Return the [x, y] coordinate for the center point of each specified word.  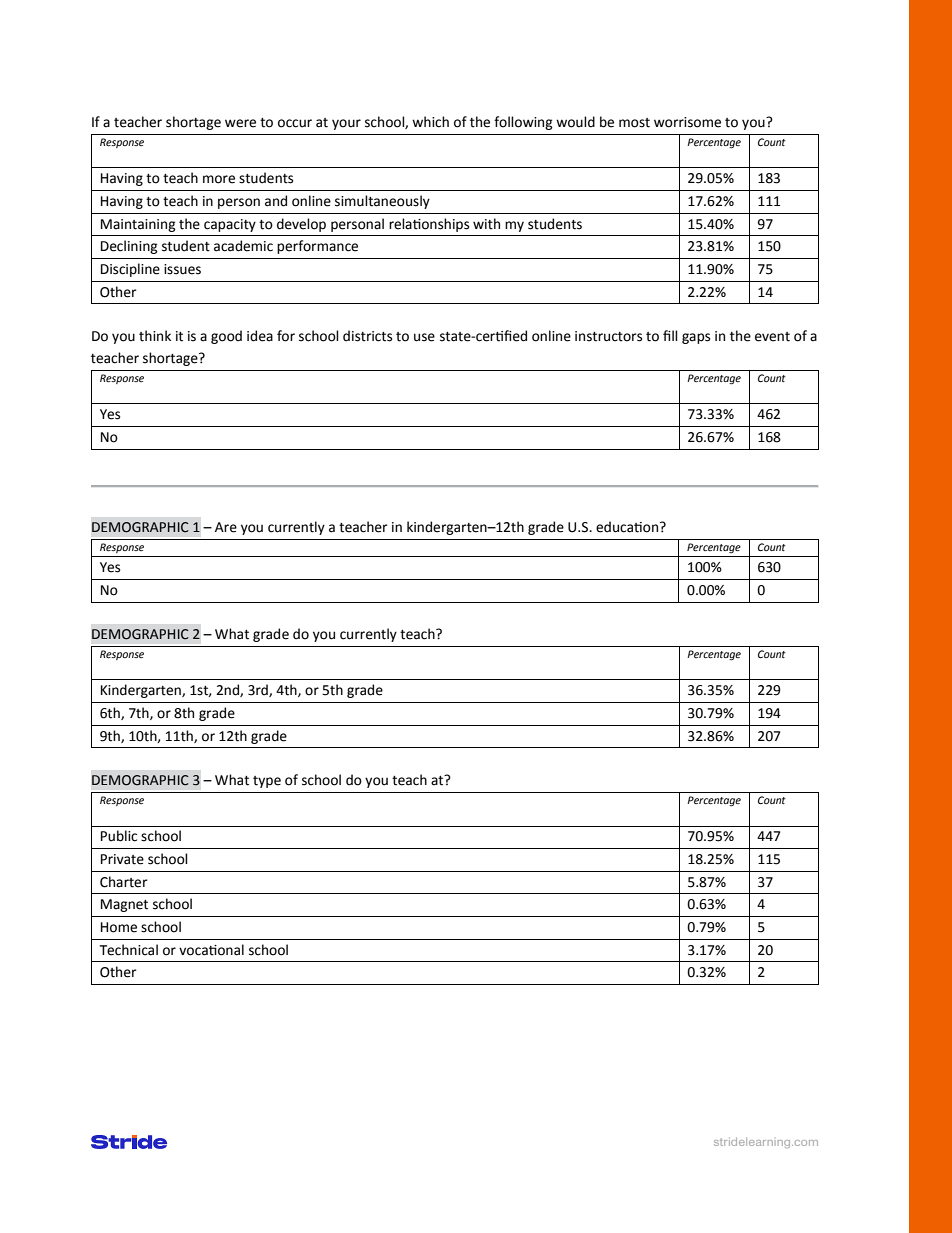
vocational [211, 950]
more [219, 179]
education [628, 527]
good [226, 337]
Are [226, 527]
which [430, 122]
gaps [696, 338]
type [267, 782]
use [424, 337]
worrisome [687, 122]
